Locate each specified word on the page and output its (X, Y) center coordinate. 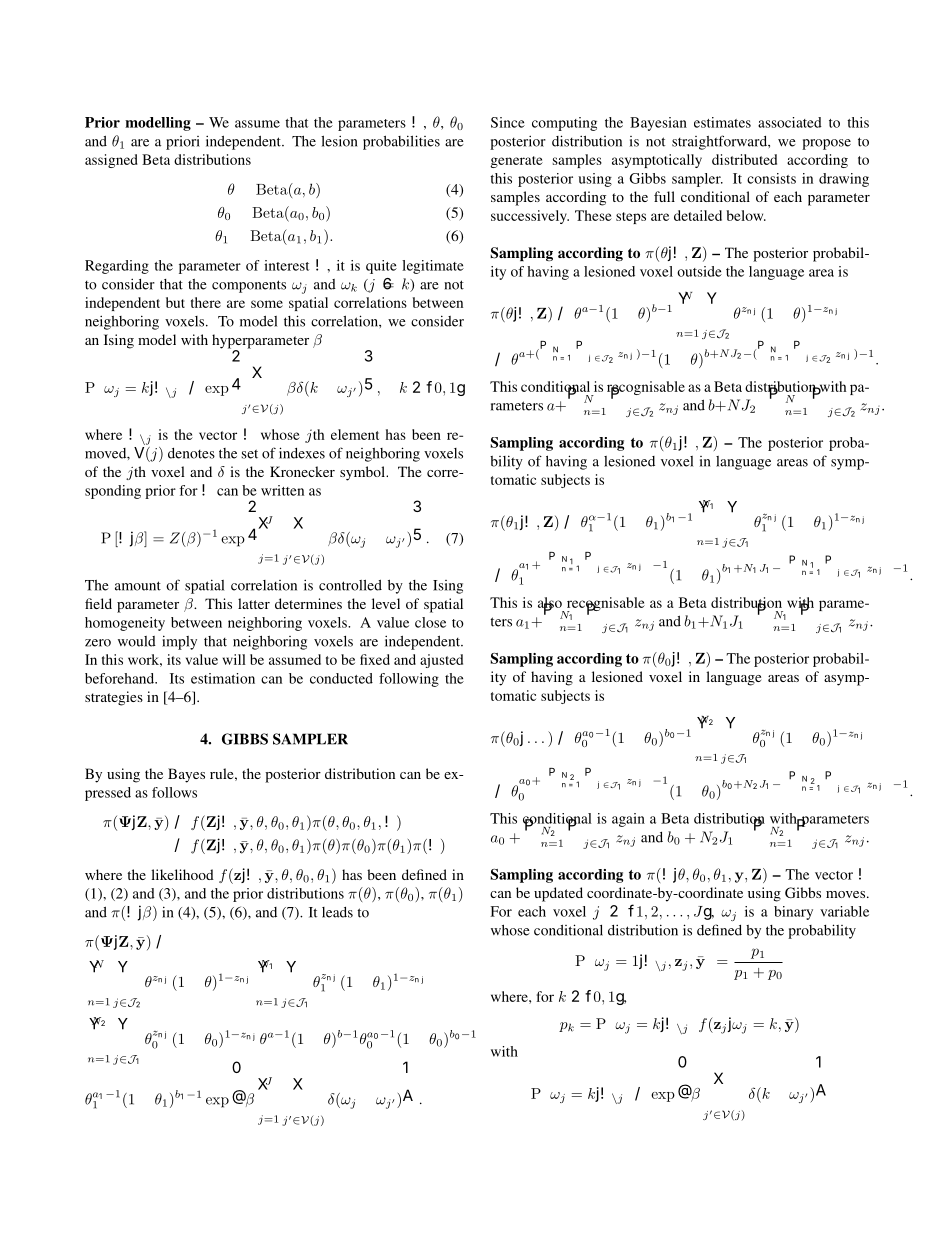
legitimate (433, 267)
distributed (744, 159)
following (409, 680)
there (206, 302)
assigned (111, 161)
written (282, 490)
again (628, 820)
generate (516, 162)
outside (699, 271)
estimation (223, 678)
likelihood (182, 874)
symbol (364, 473)
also (550, 603)
